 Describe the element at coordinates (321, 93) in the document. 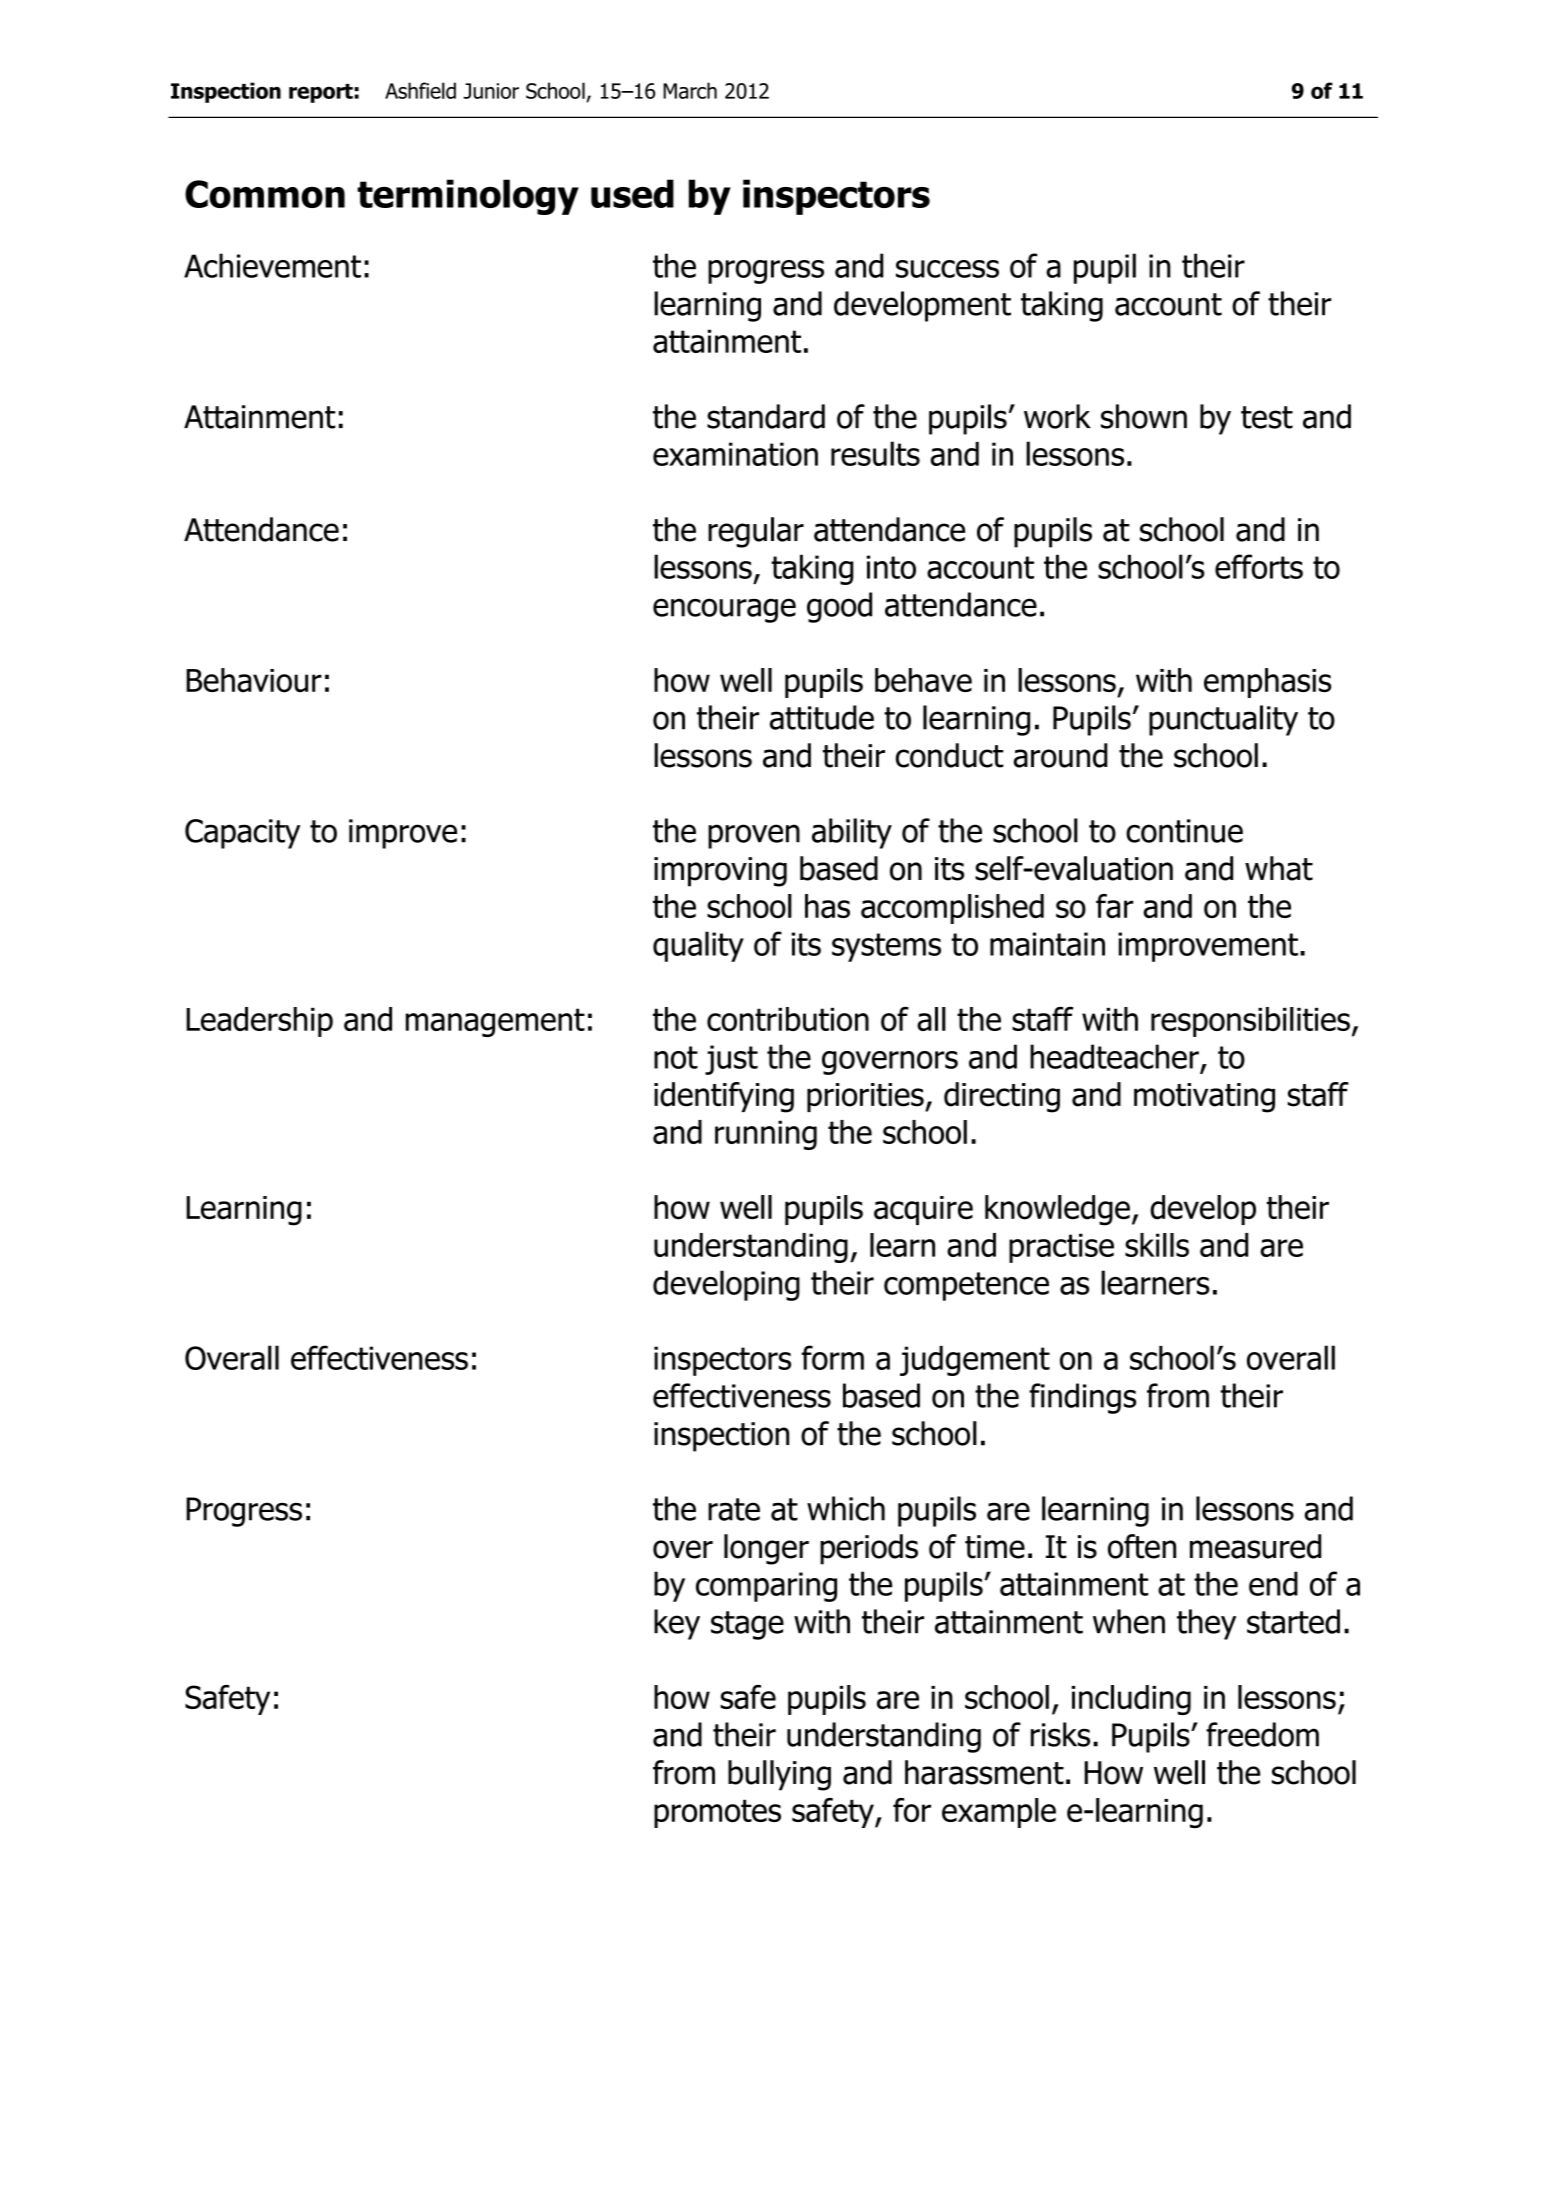

I see `report` at that location.
